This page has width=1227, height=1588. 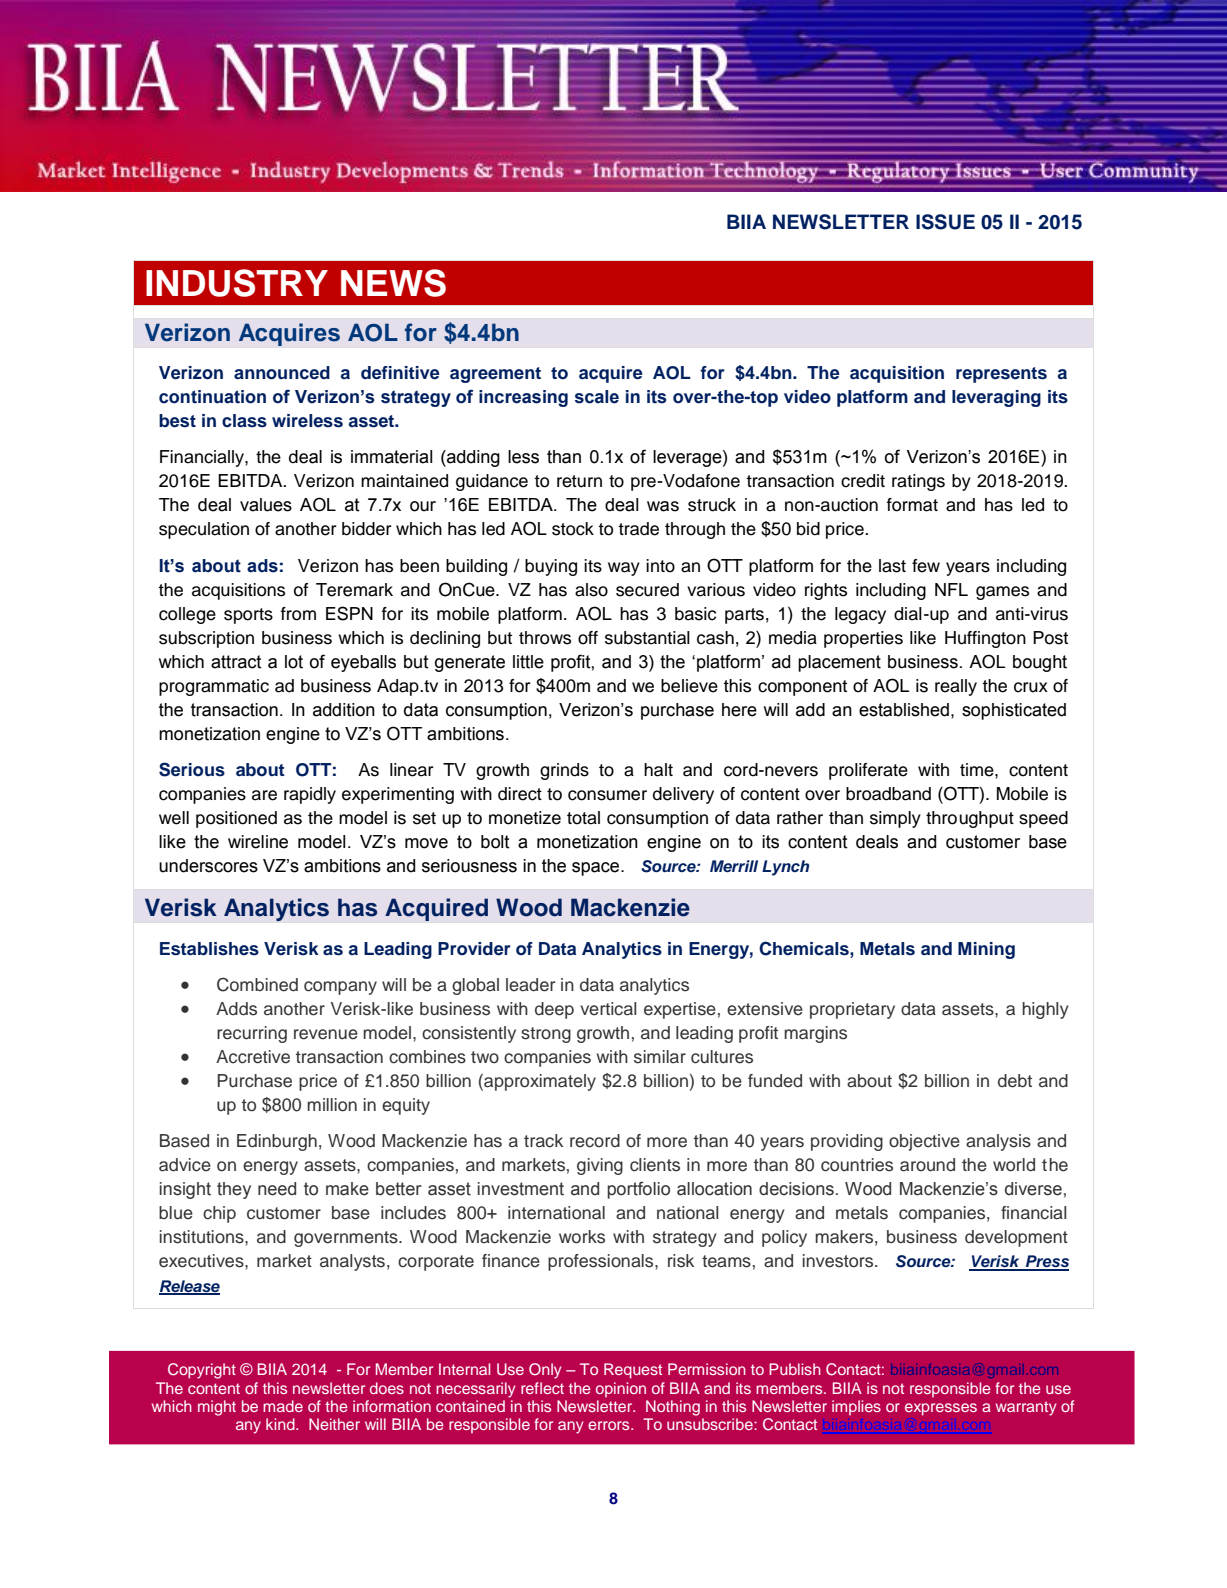 I want to click on total, so click(x=583, y=818).
